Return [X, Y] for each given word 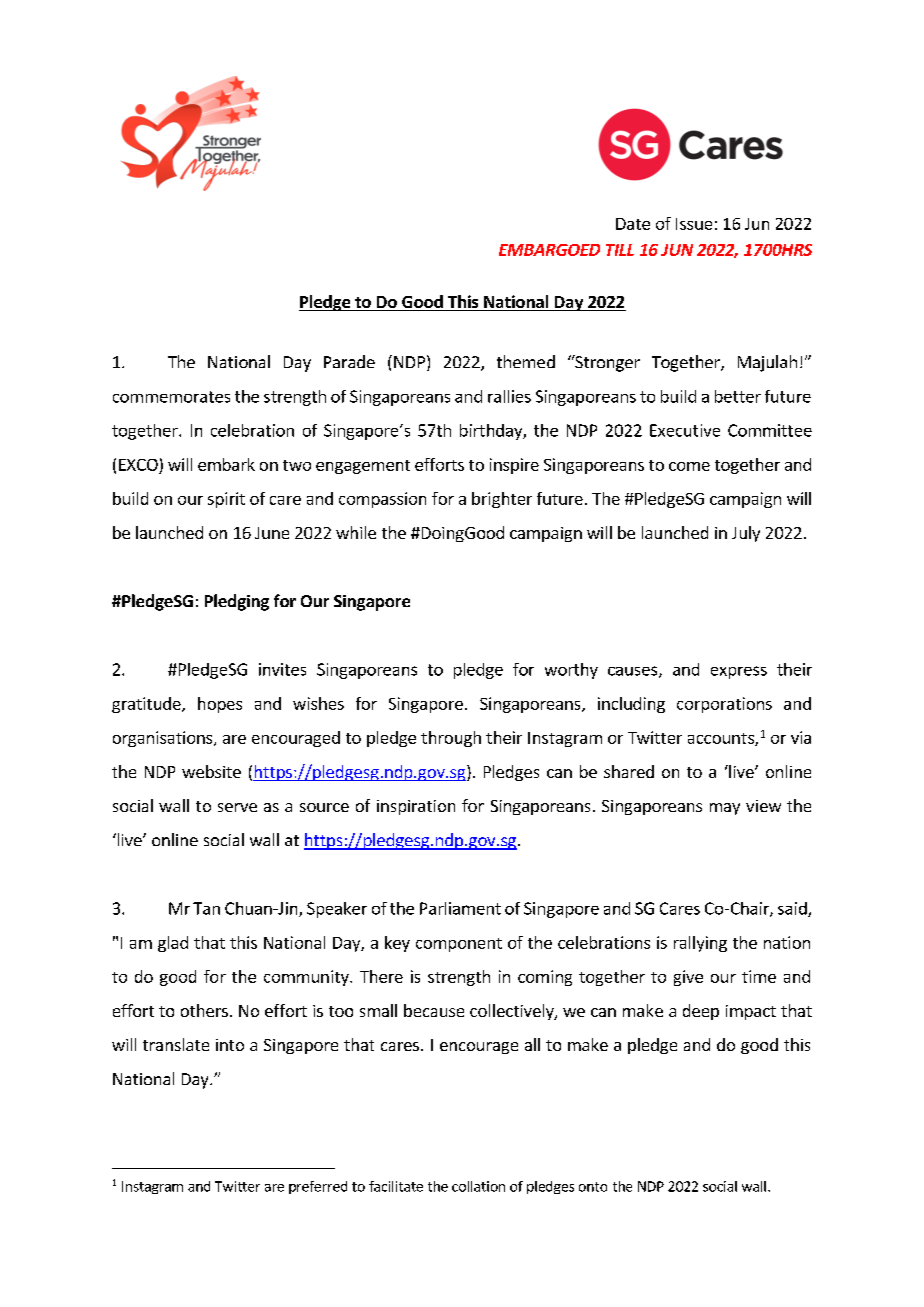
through [451, 739]
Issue [694, 224]
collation [478, 1186]
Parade [349, 361]
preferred [318, 1187]
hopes [220, 705]
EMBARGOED [549, 250]
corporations [724, 705]
